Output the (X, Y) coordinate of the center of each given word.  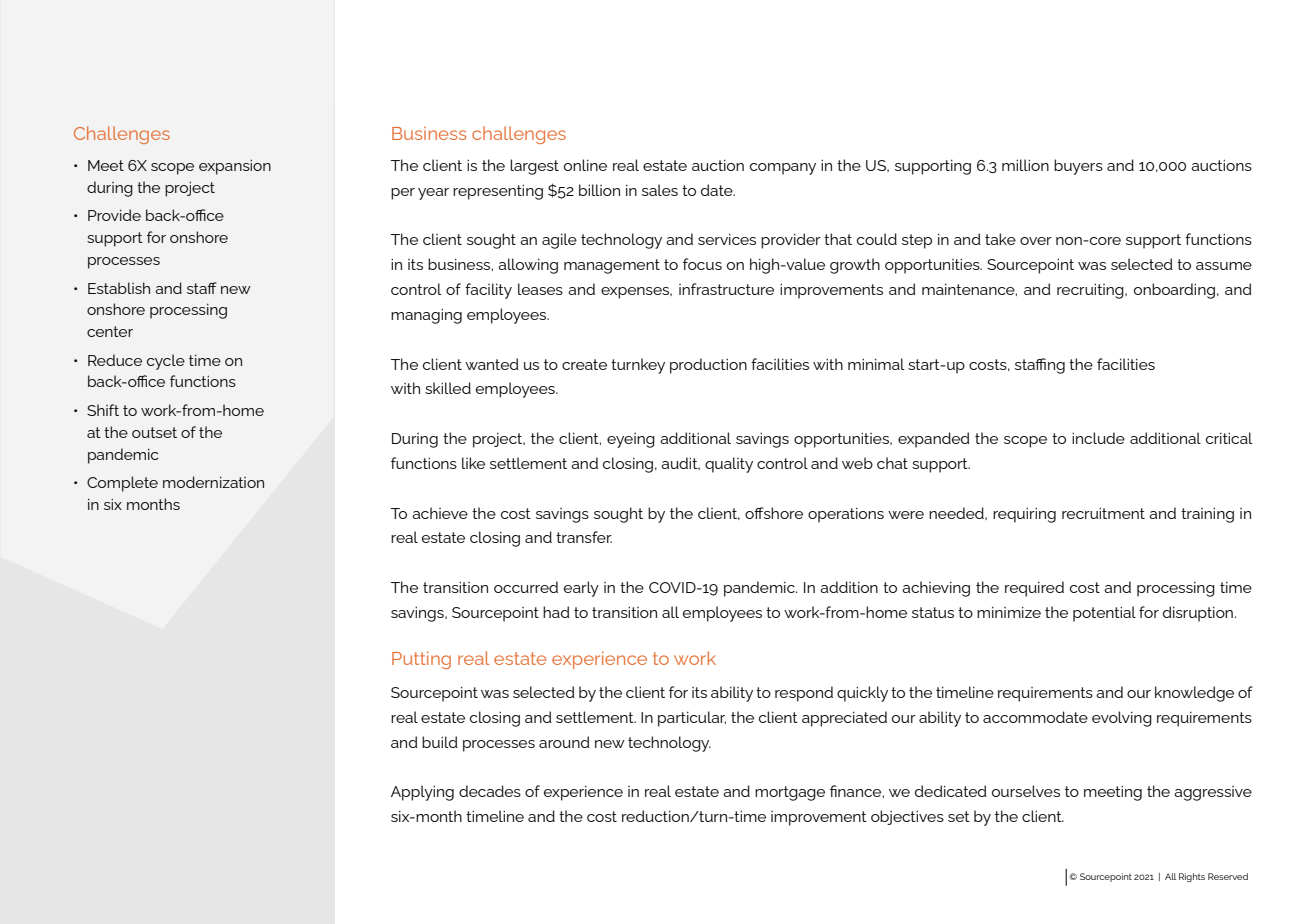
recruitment (1103, 513)
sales (660, 190)
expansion (235, 167)
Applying (422, 793)
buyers (1078, 167)
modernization (213, 482)
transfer (584, 537)
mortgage (790, 793)
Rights (1192, 877)
